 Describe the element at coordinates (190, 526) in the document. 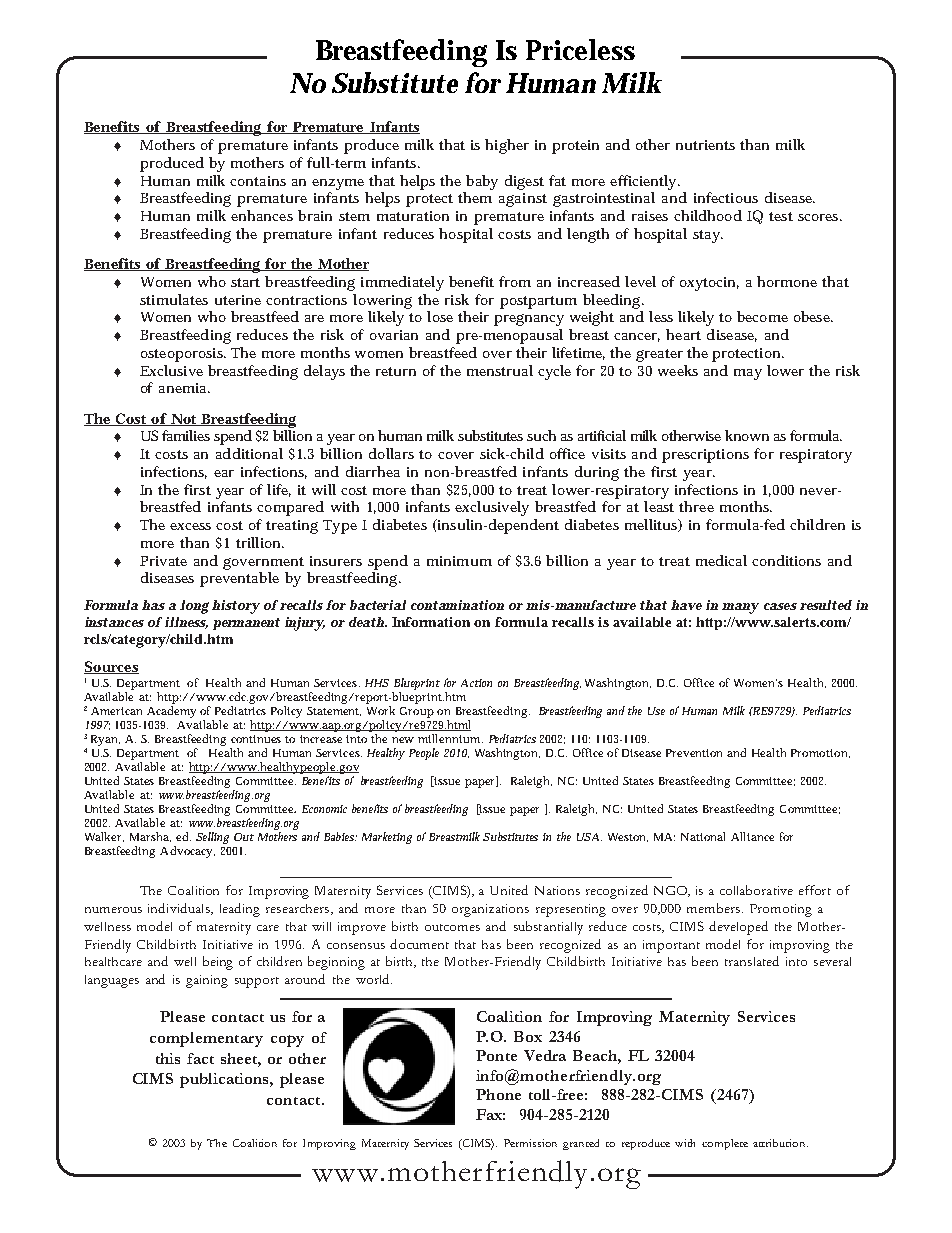

I see `excess` at that location.
